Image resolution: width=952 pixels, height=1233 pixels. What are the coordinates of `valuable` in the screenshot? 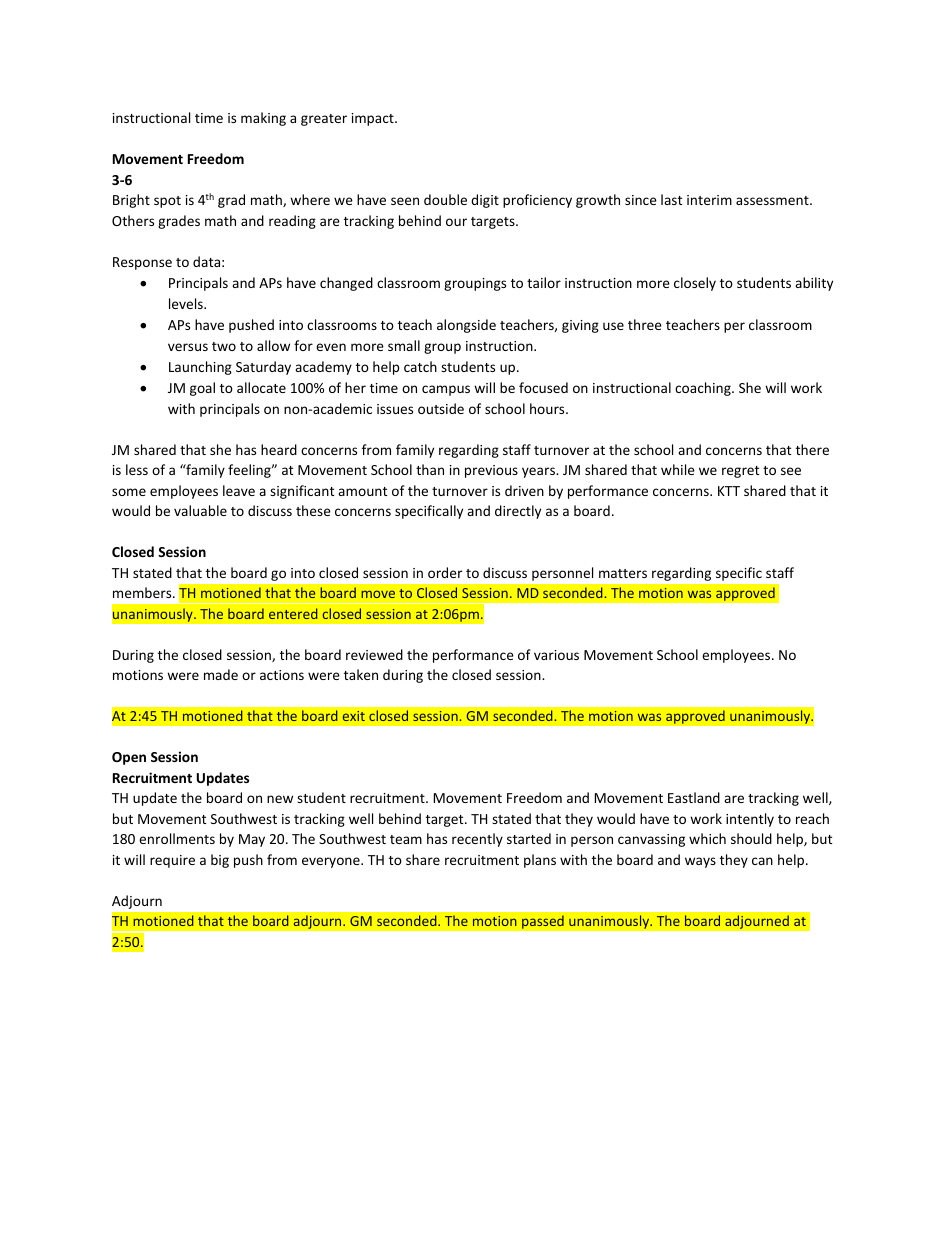 It's located at (200, 510).
